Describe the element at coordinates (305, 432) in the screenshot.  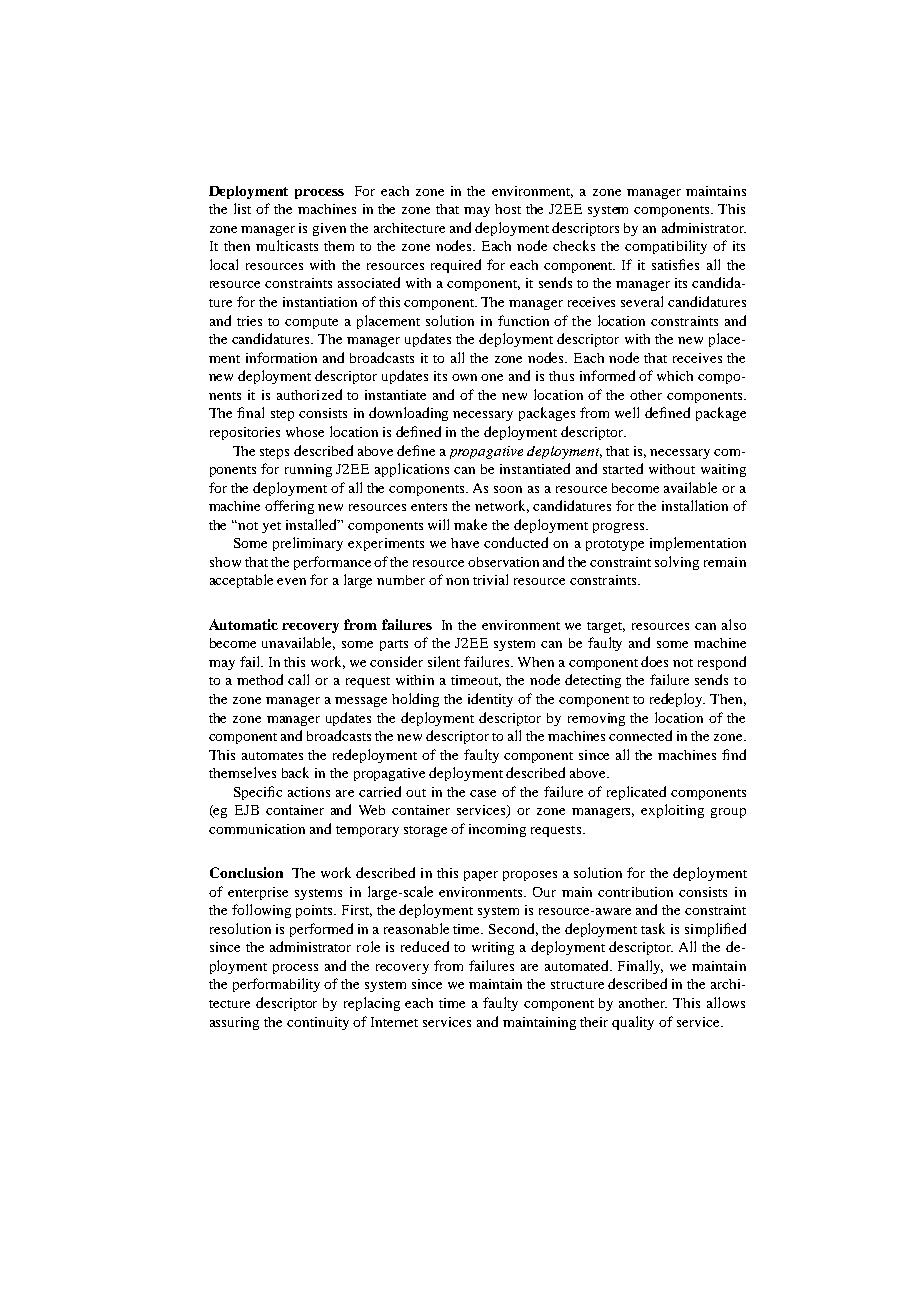
I see `whose` at that location.
